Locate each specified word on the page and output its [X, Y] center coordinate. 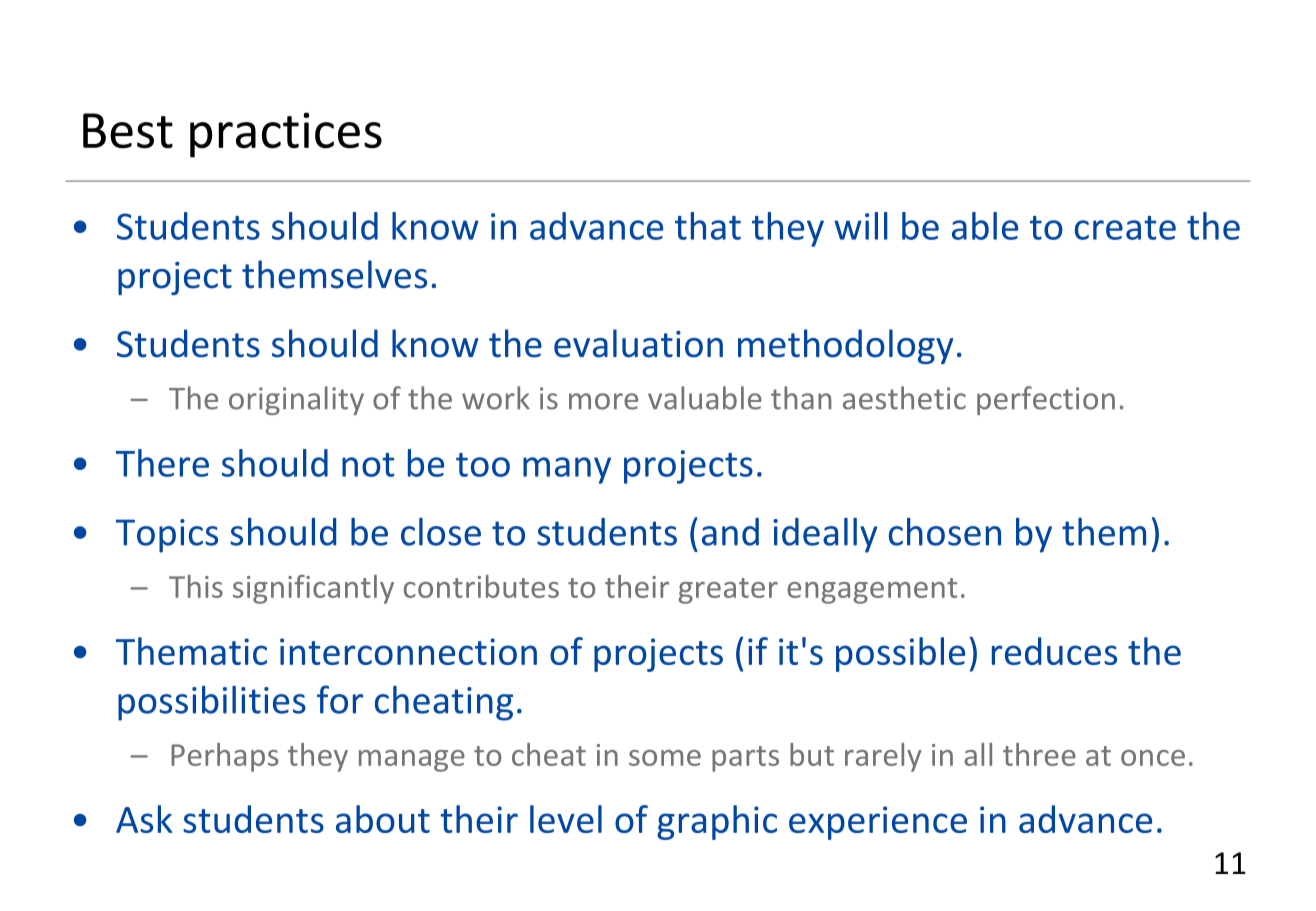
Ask [144, 819]
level [566, 819]
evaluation [638, 343]
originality [296, 400]
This [196, 586]
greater [728, 591]
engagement [872, 591]
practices [286, 135]
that [708, 226]
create [1125, 228]
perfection [1046, 400]
